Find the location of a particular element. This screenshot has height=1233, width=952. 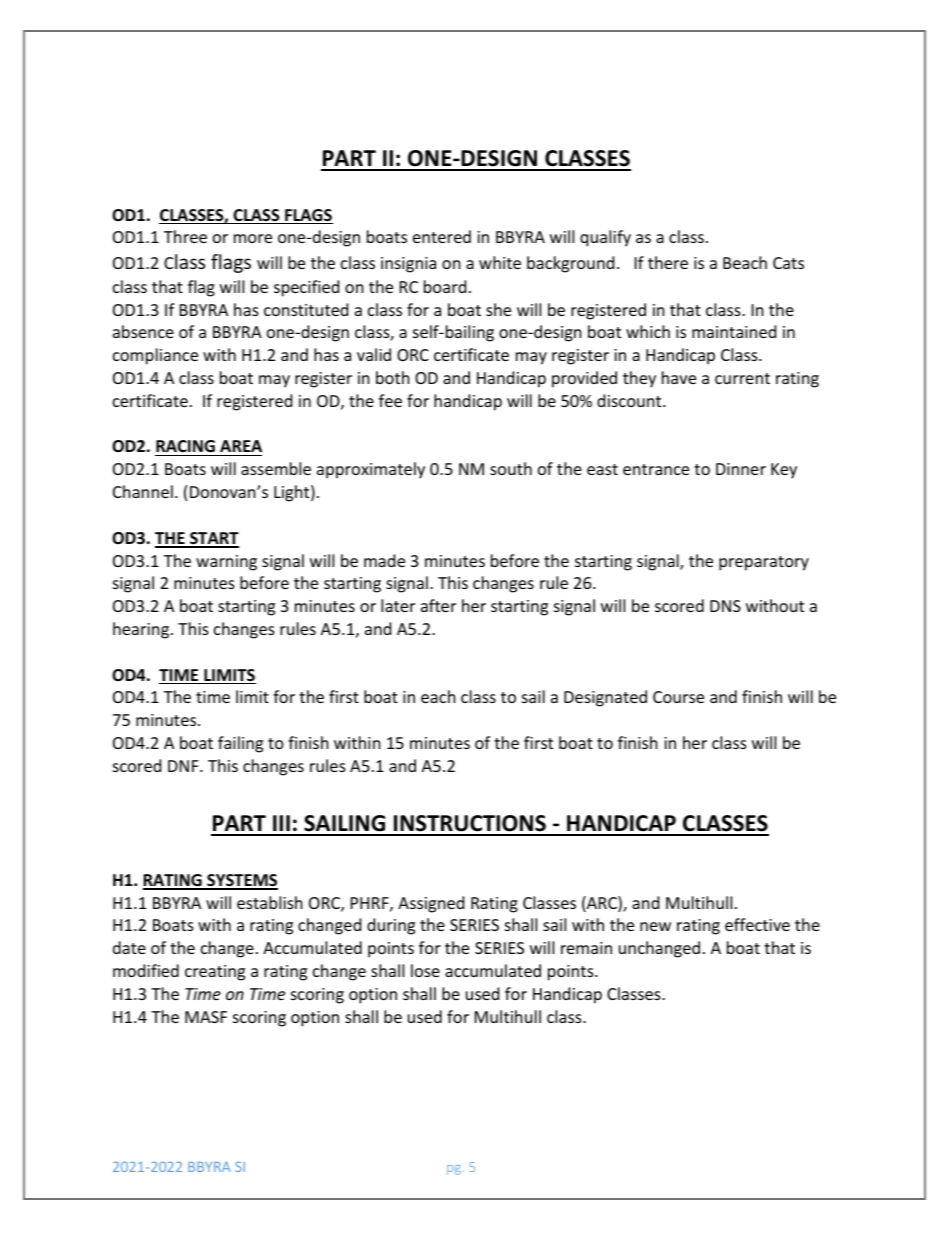

Three is located at coordinates (185, 236).
